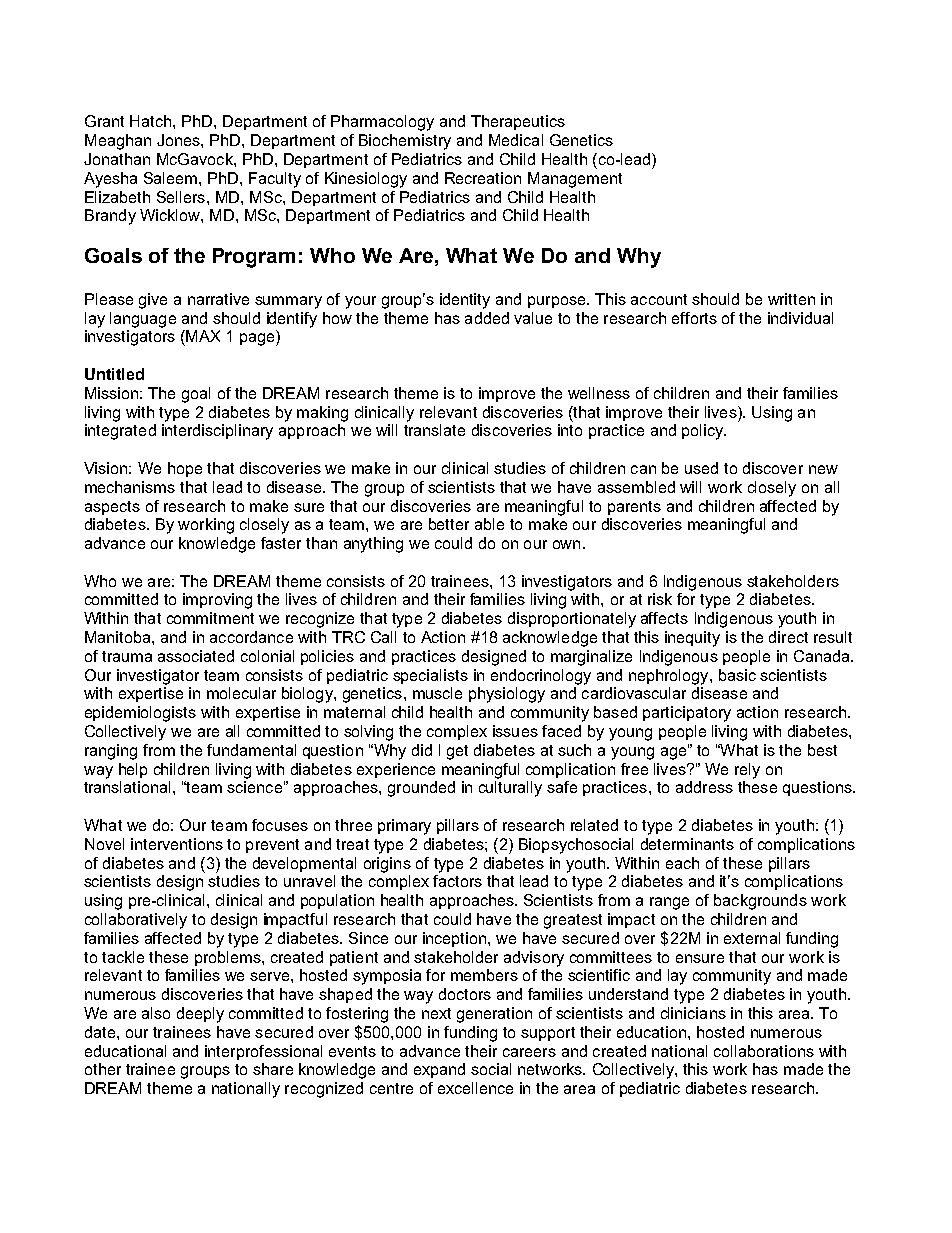  I want to click on backgrounds, so click(760, 902).
